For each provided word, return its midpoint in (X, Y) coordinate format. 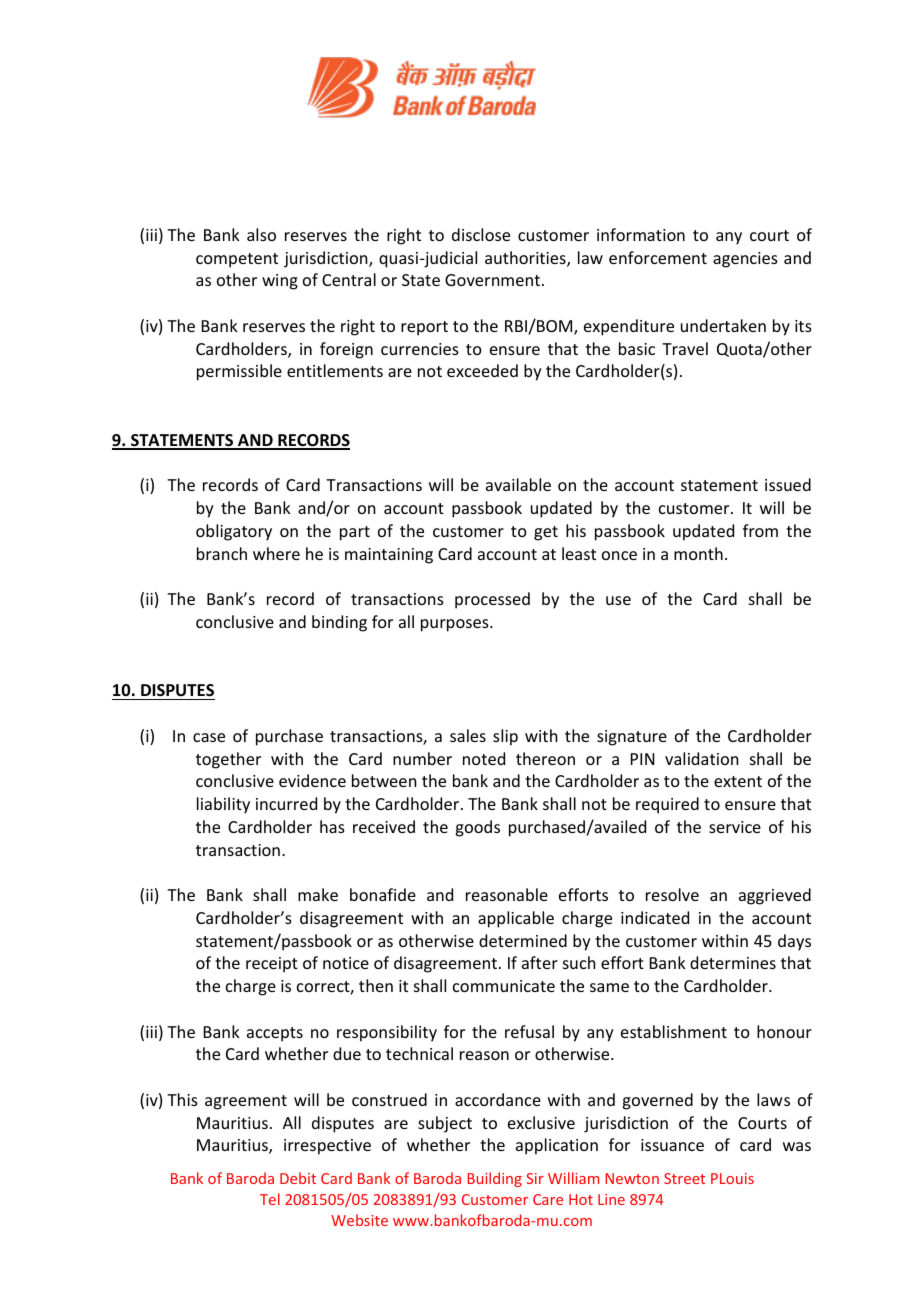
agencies (745, 260)
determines (733, 962)
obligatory (234, 532)
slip (505, 737)
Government (492, 280)
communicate (504, 986)
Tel (270, 1199)
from (760, 530)
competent (237, 260)
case (209, 737)
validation (701, 758)
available (518, 484)
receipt (272, 965)
